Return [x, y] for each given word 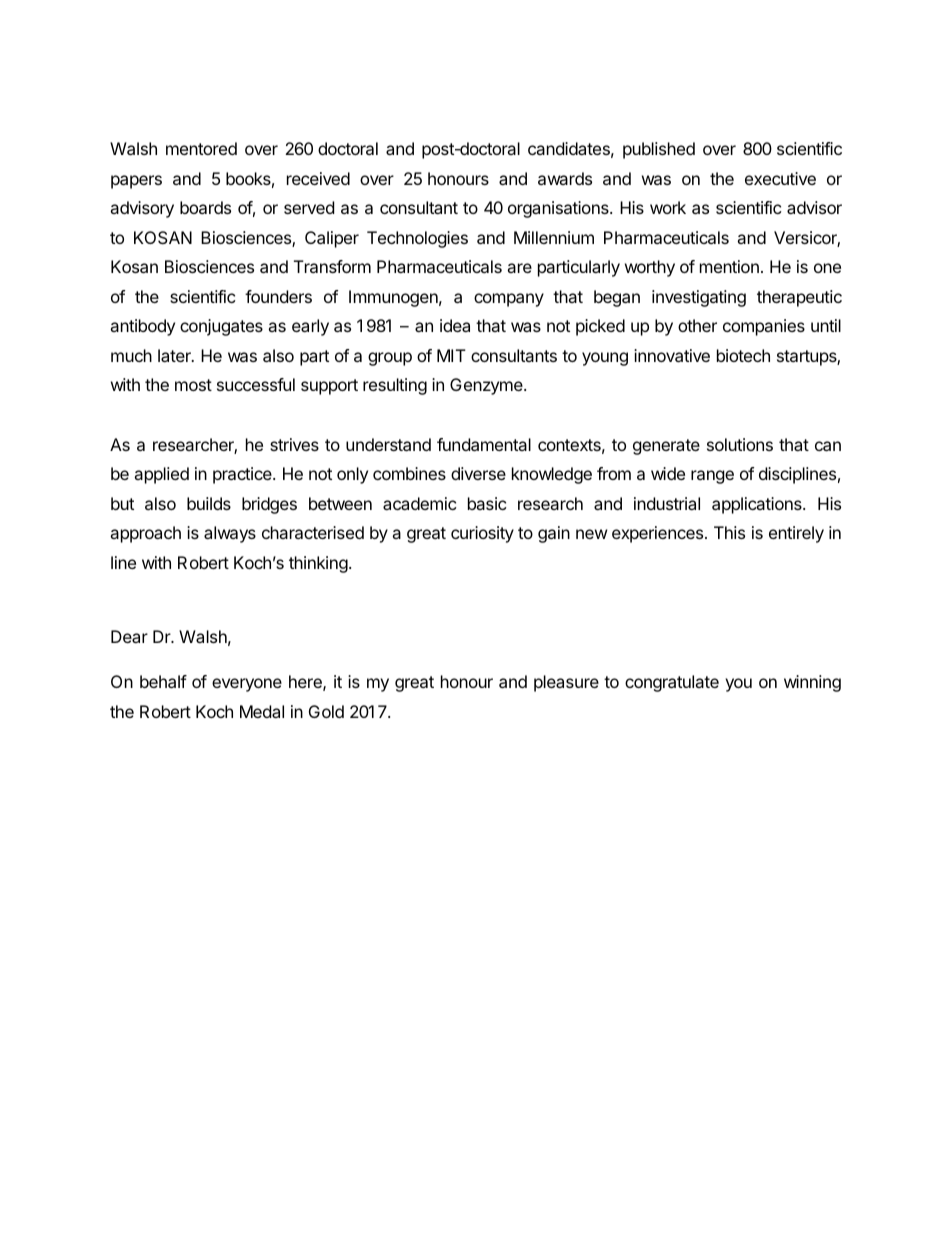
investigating [699, 298]
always [230, 534]
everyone [247, 685]
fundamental [484, 444]
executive [780, 178]
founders [278, 296]
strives [294, 444]
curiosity [482, 534]
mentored [201, 148]
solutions [740, 444]
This [729, 532]
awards [565, 178]
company [509, 300]
